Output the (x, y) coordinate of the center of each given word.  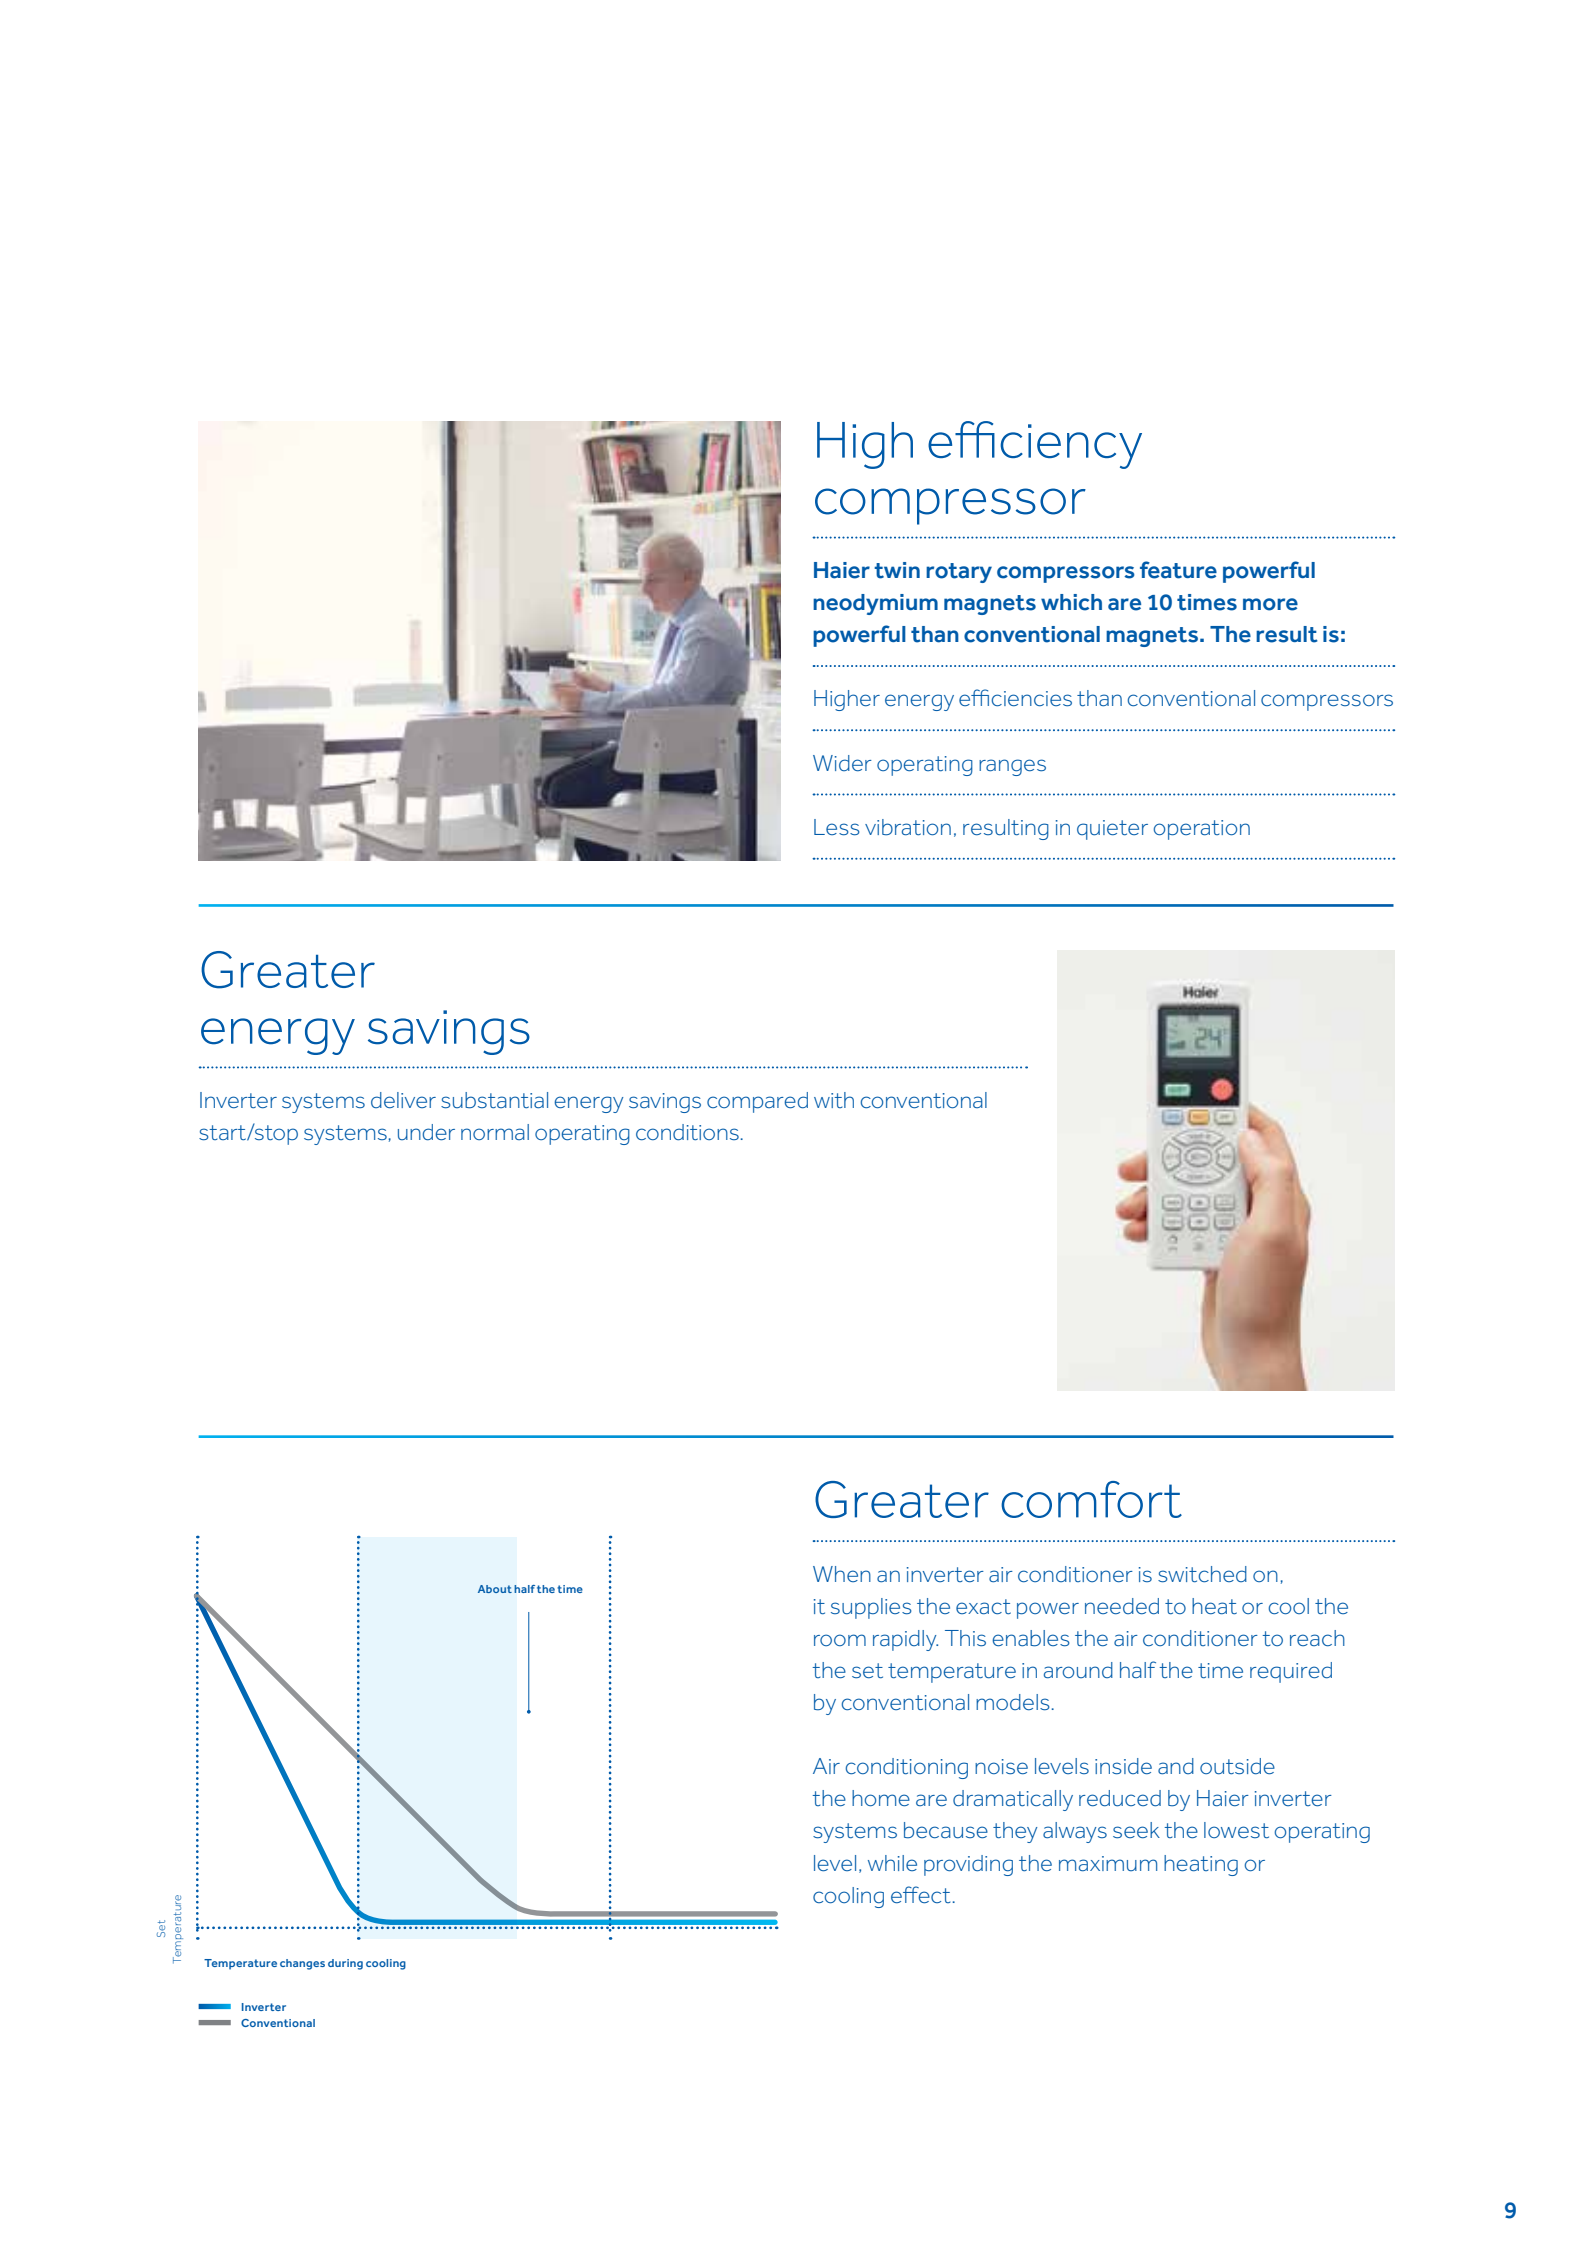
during (345, 1964)
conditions (687, 1132)
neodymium (875, 604)
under (426, 1132)
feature (1178, 570)
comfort (1091, 1499)
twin (897, 570)
